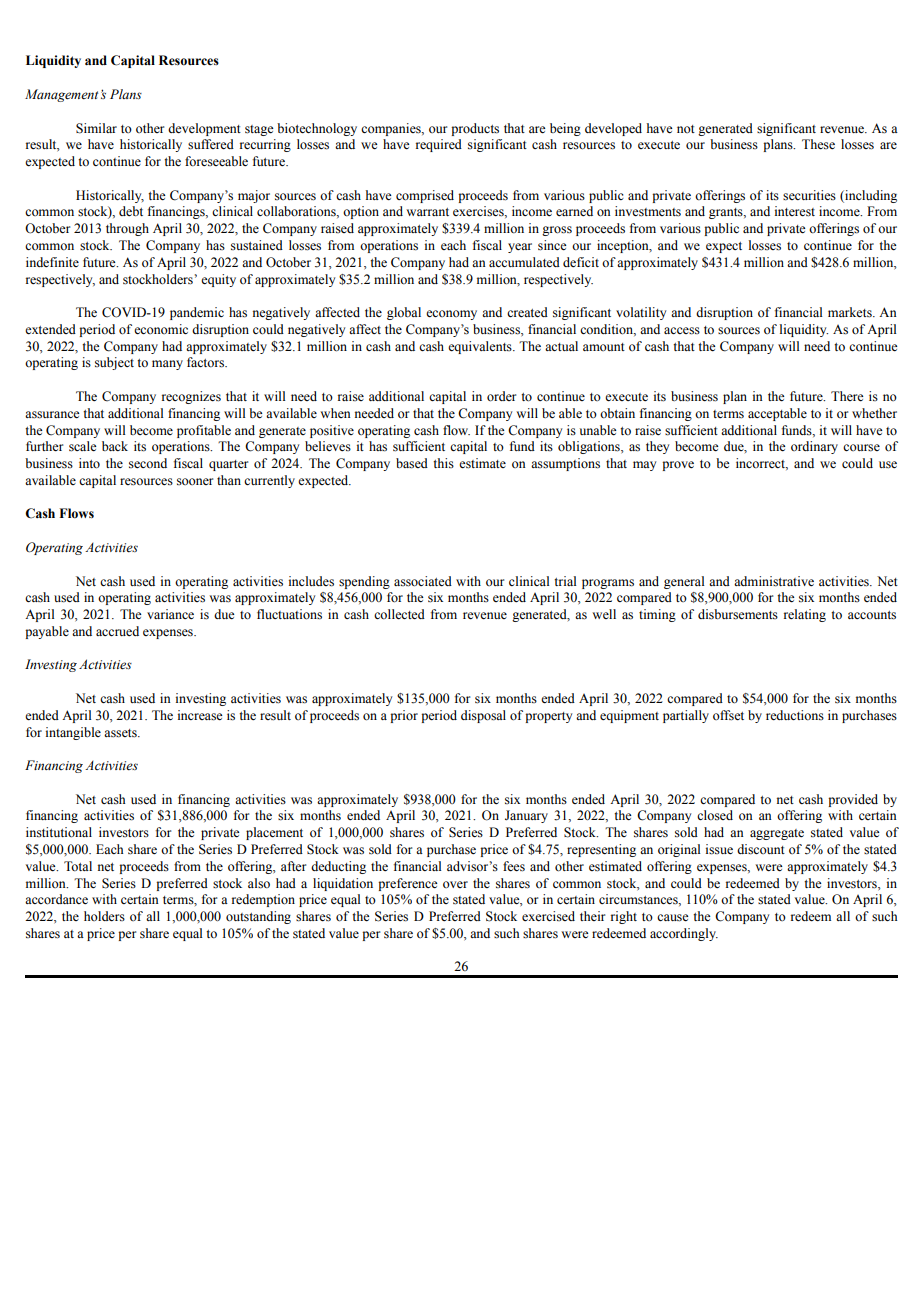 This screenshot has width=924, height=1308. What do you see at coordinates (56, 899) in the screenshot?
I see `accordance` at bounding box center [56, 899].
